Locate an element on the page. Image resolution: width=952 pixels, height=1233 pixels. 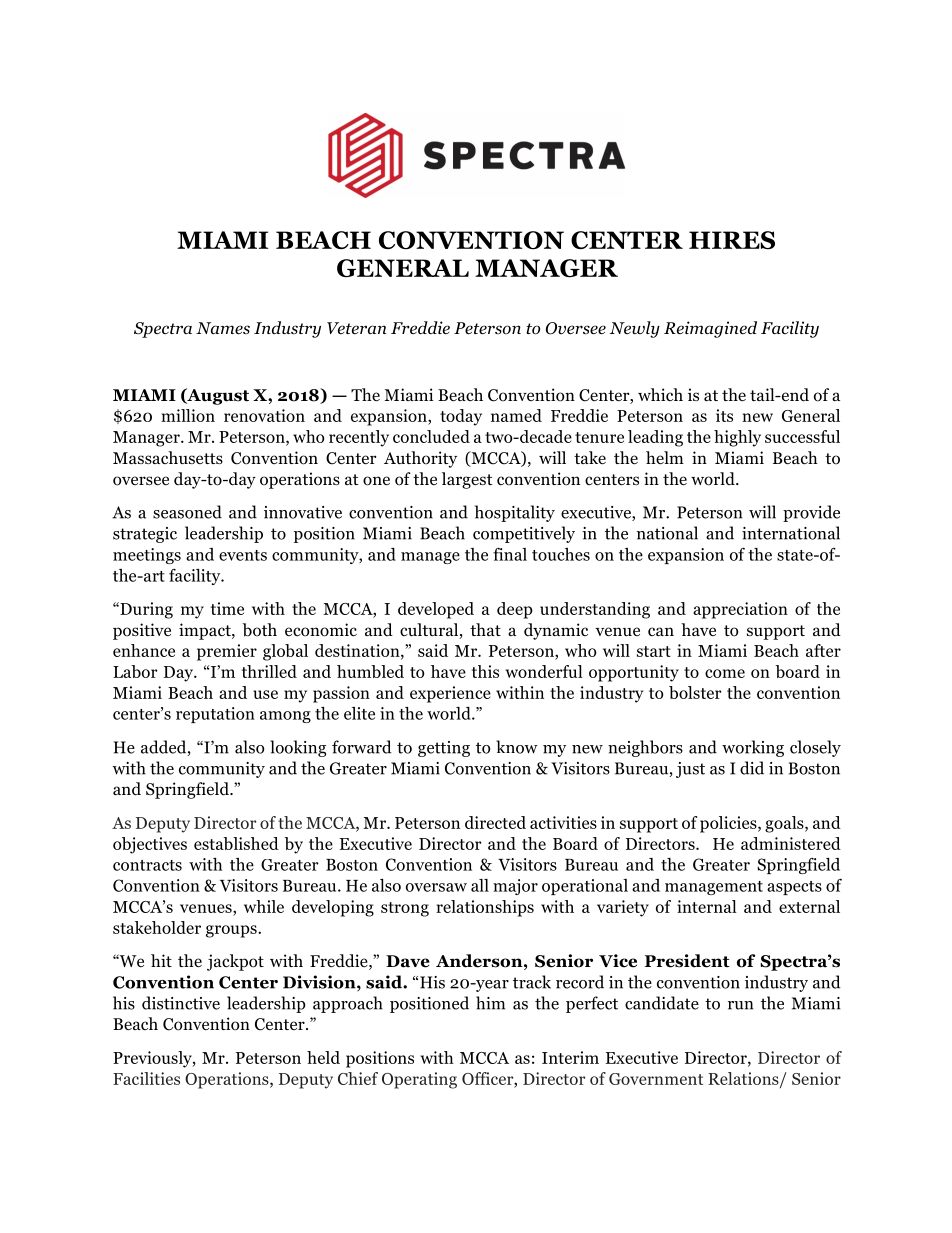
seasoned is located at coordinates (187, 512).
